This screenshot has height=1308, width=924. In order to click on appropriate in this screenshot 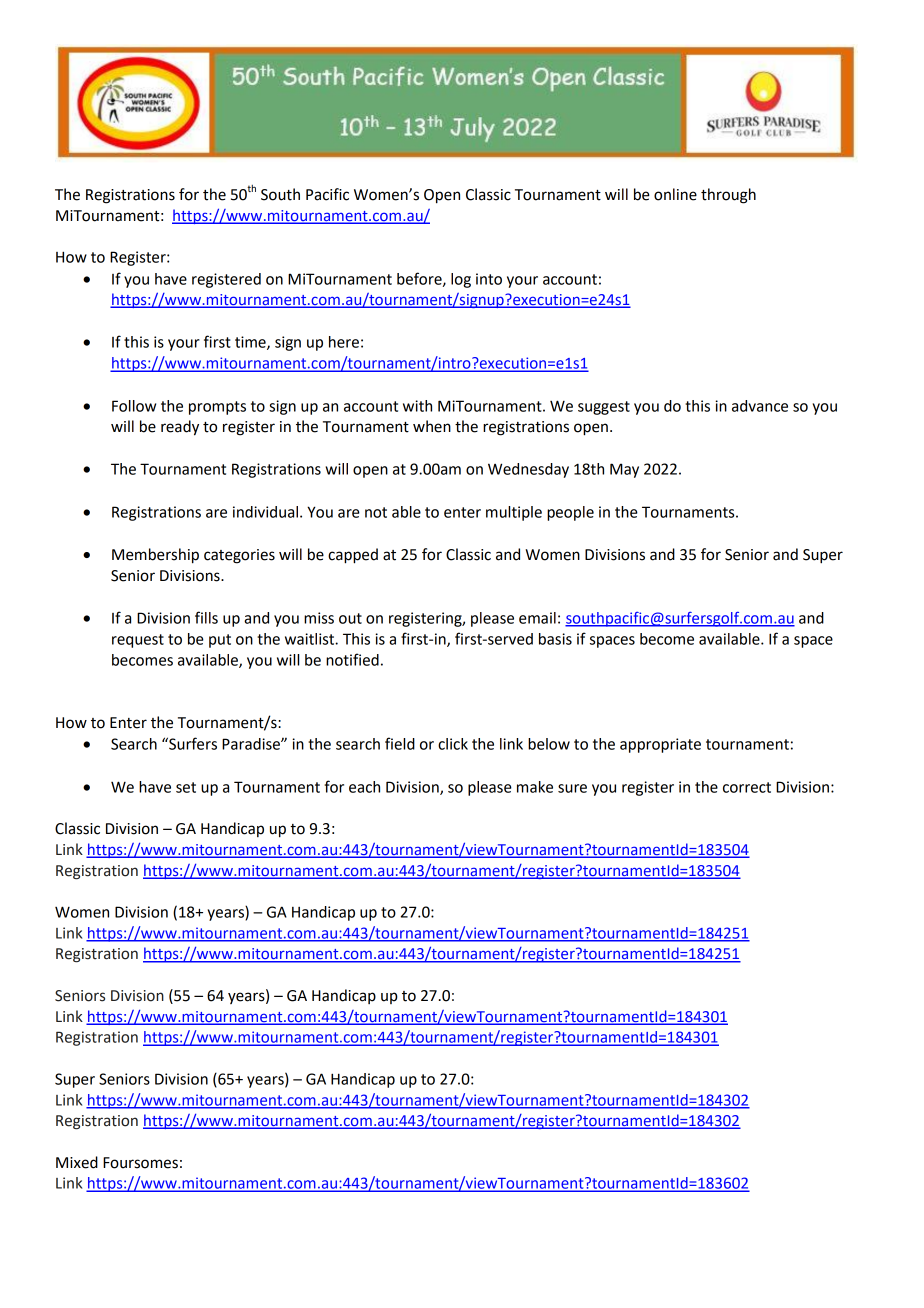, I will do `click(660, 745)`.
